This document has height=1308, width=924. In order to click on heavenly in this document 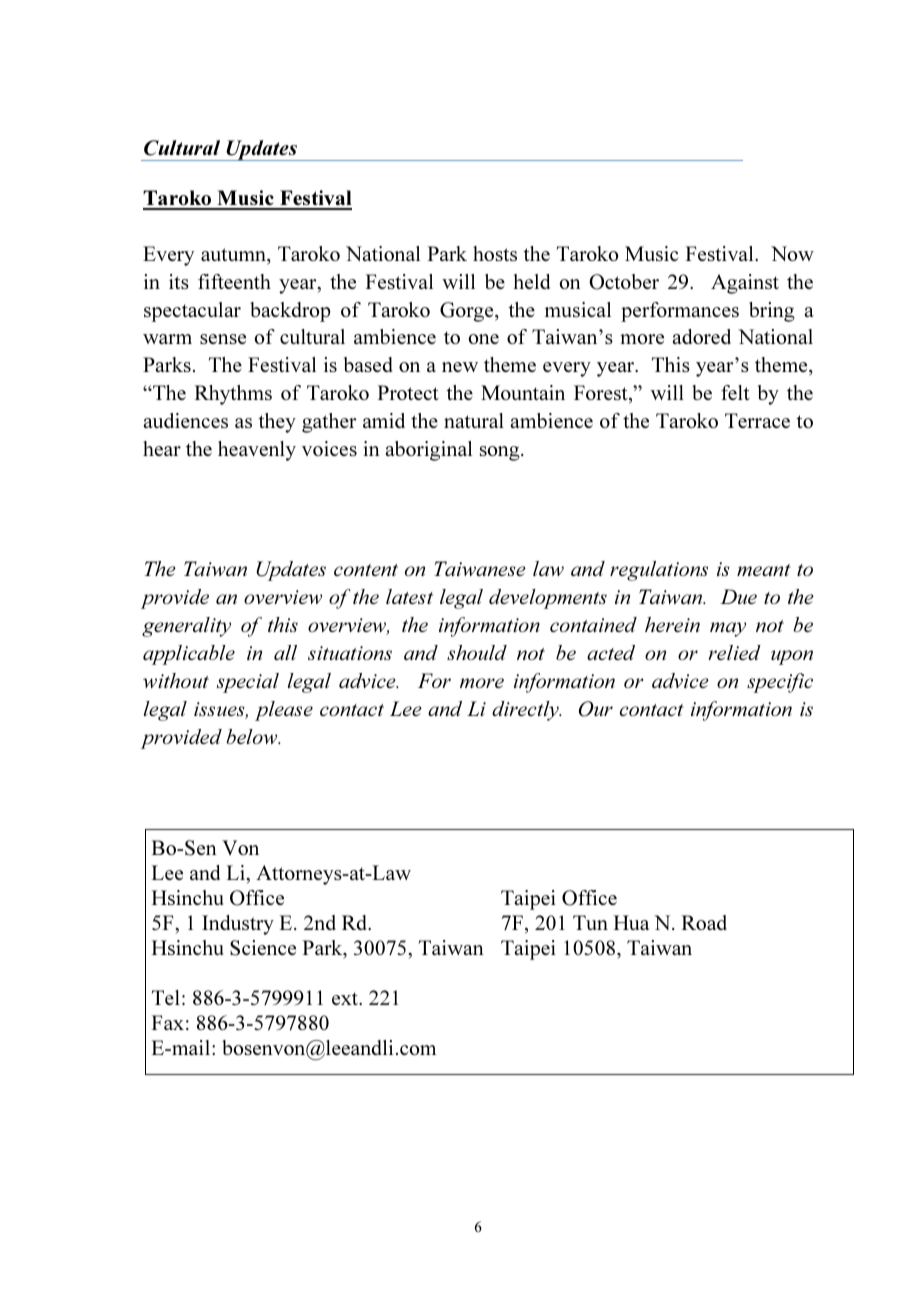, I will do `click(257, 451)`.
